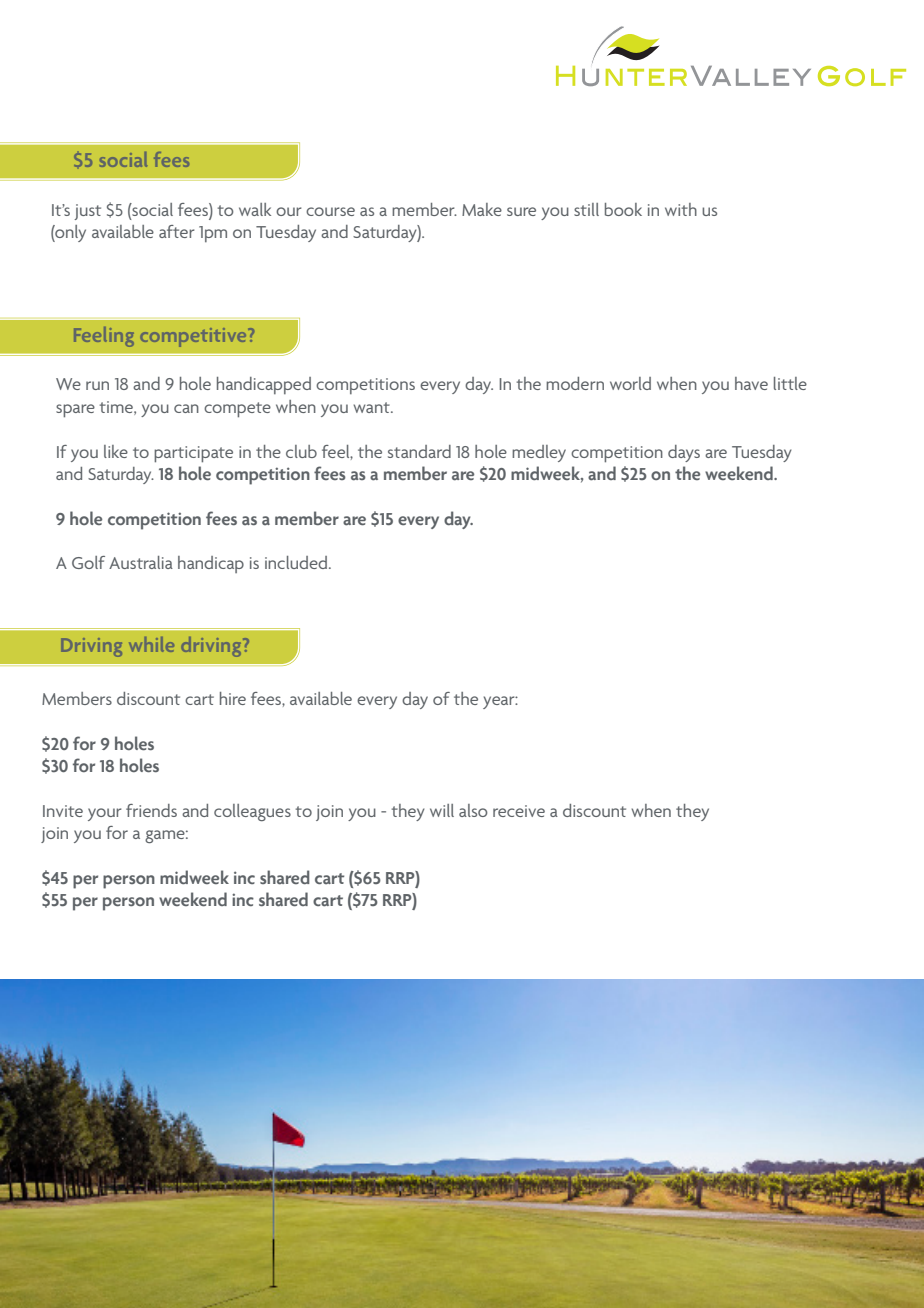  Describe the element at coordinates (482, 209) in the document. I see `Make` at that location.
